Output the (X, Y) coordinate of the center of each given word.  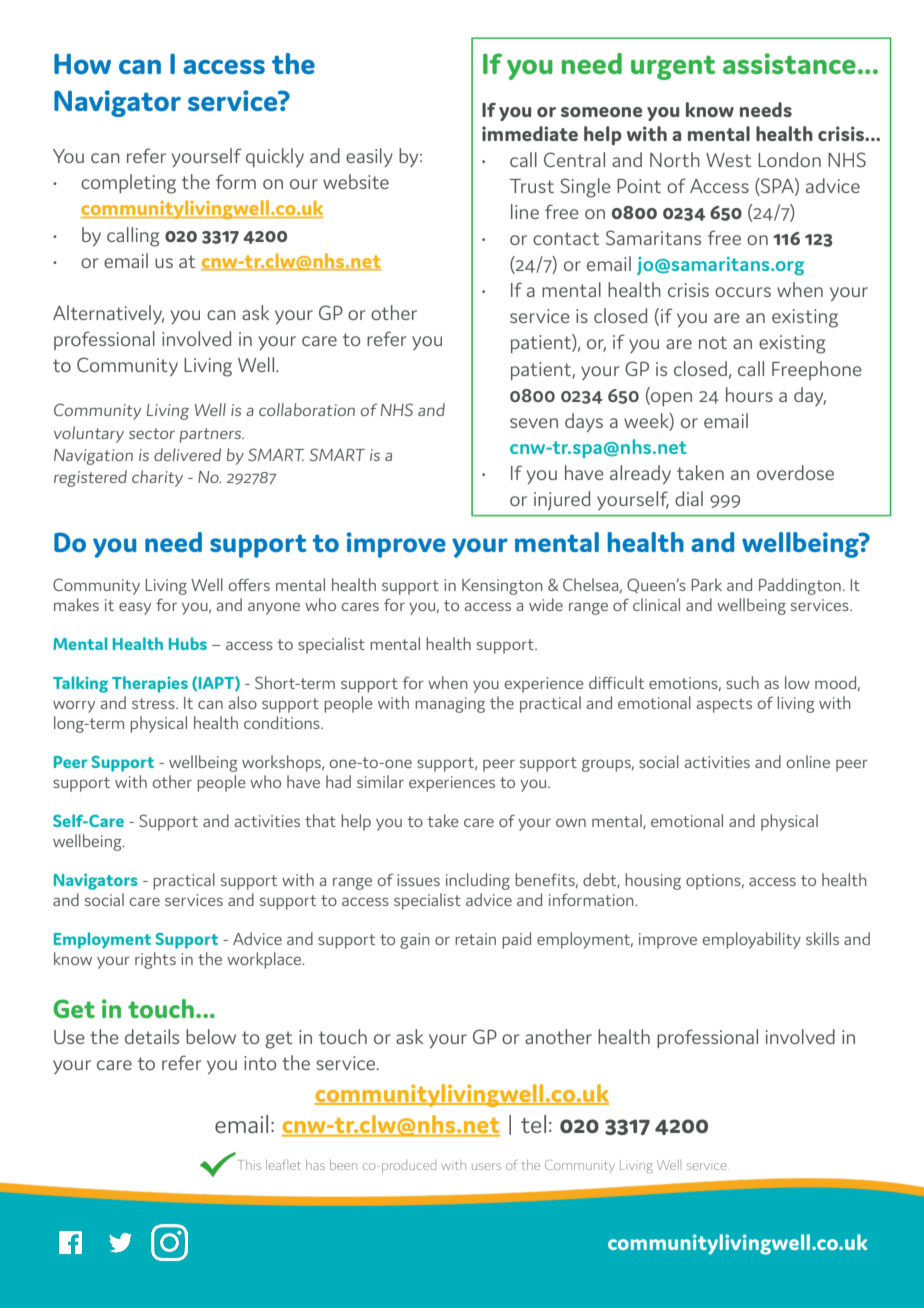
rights (155, 960)
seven (534, 423)
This (249, 1165)
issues (418, 880)
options (714, 882)
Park (706, 584)
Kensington (502, 587)
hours (749, 394)
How (82, 63)
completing (128, 184)
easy (135, 608)
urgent (673, 67)
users (486, 1166)
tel (533, 1124)
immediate (530, 133)
